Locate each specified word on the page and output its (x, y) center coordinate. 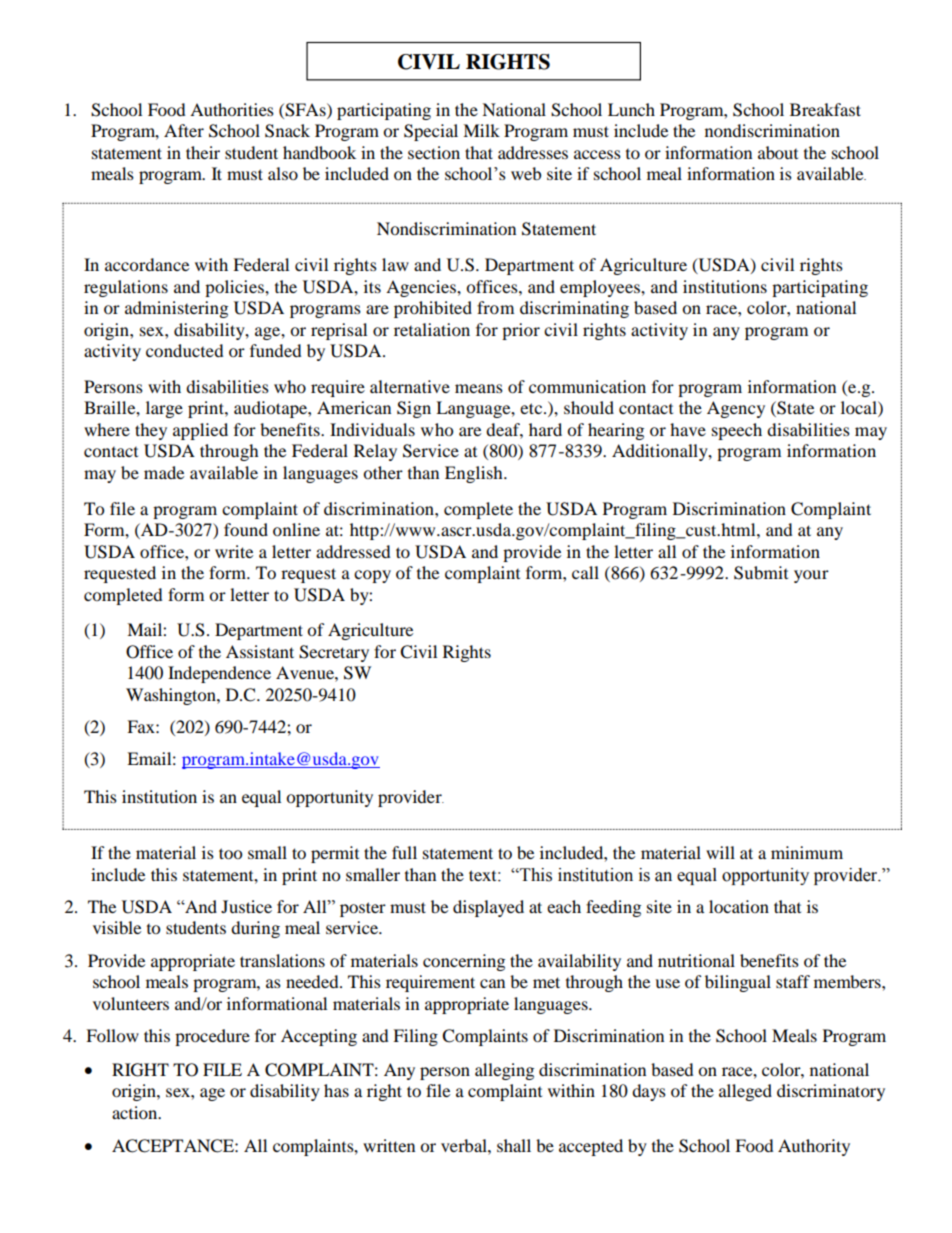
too (230, 853)
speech (737, 431)
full (404, 852)
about (778, 152)
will (720, 852)
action (136, 1112)
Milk (481, 130)
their (203, 152)
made (164, 472)
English (475, 474)
